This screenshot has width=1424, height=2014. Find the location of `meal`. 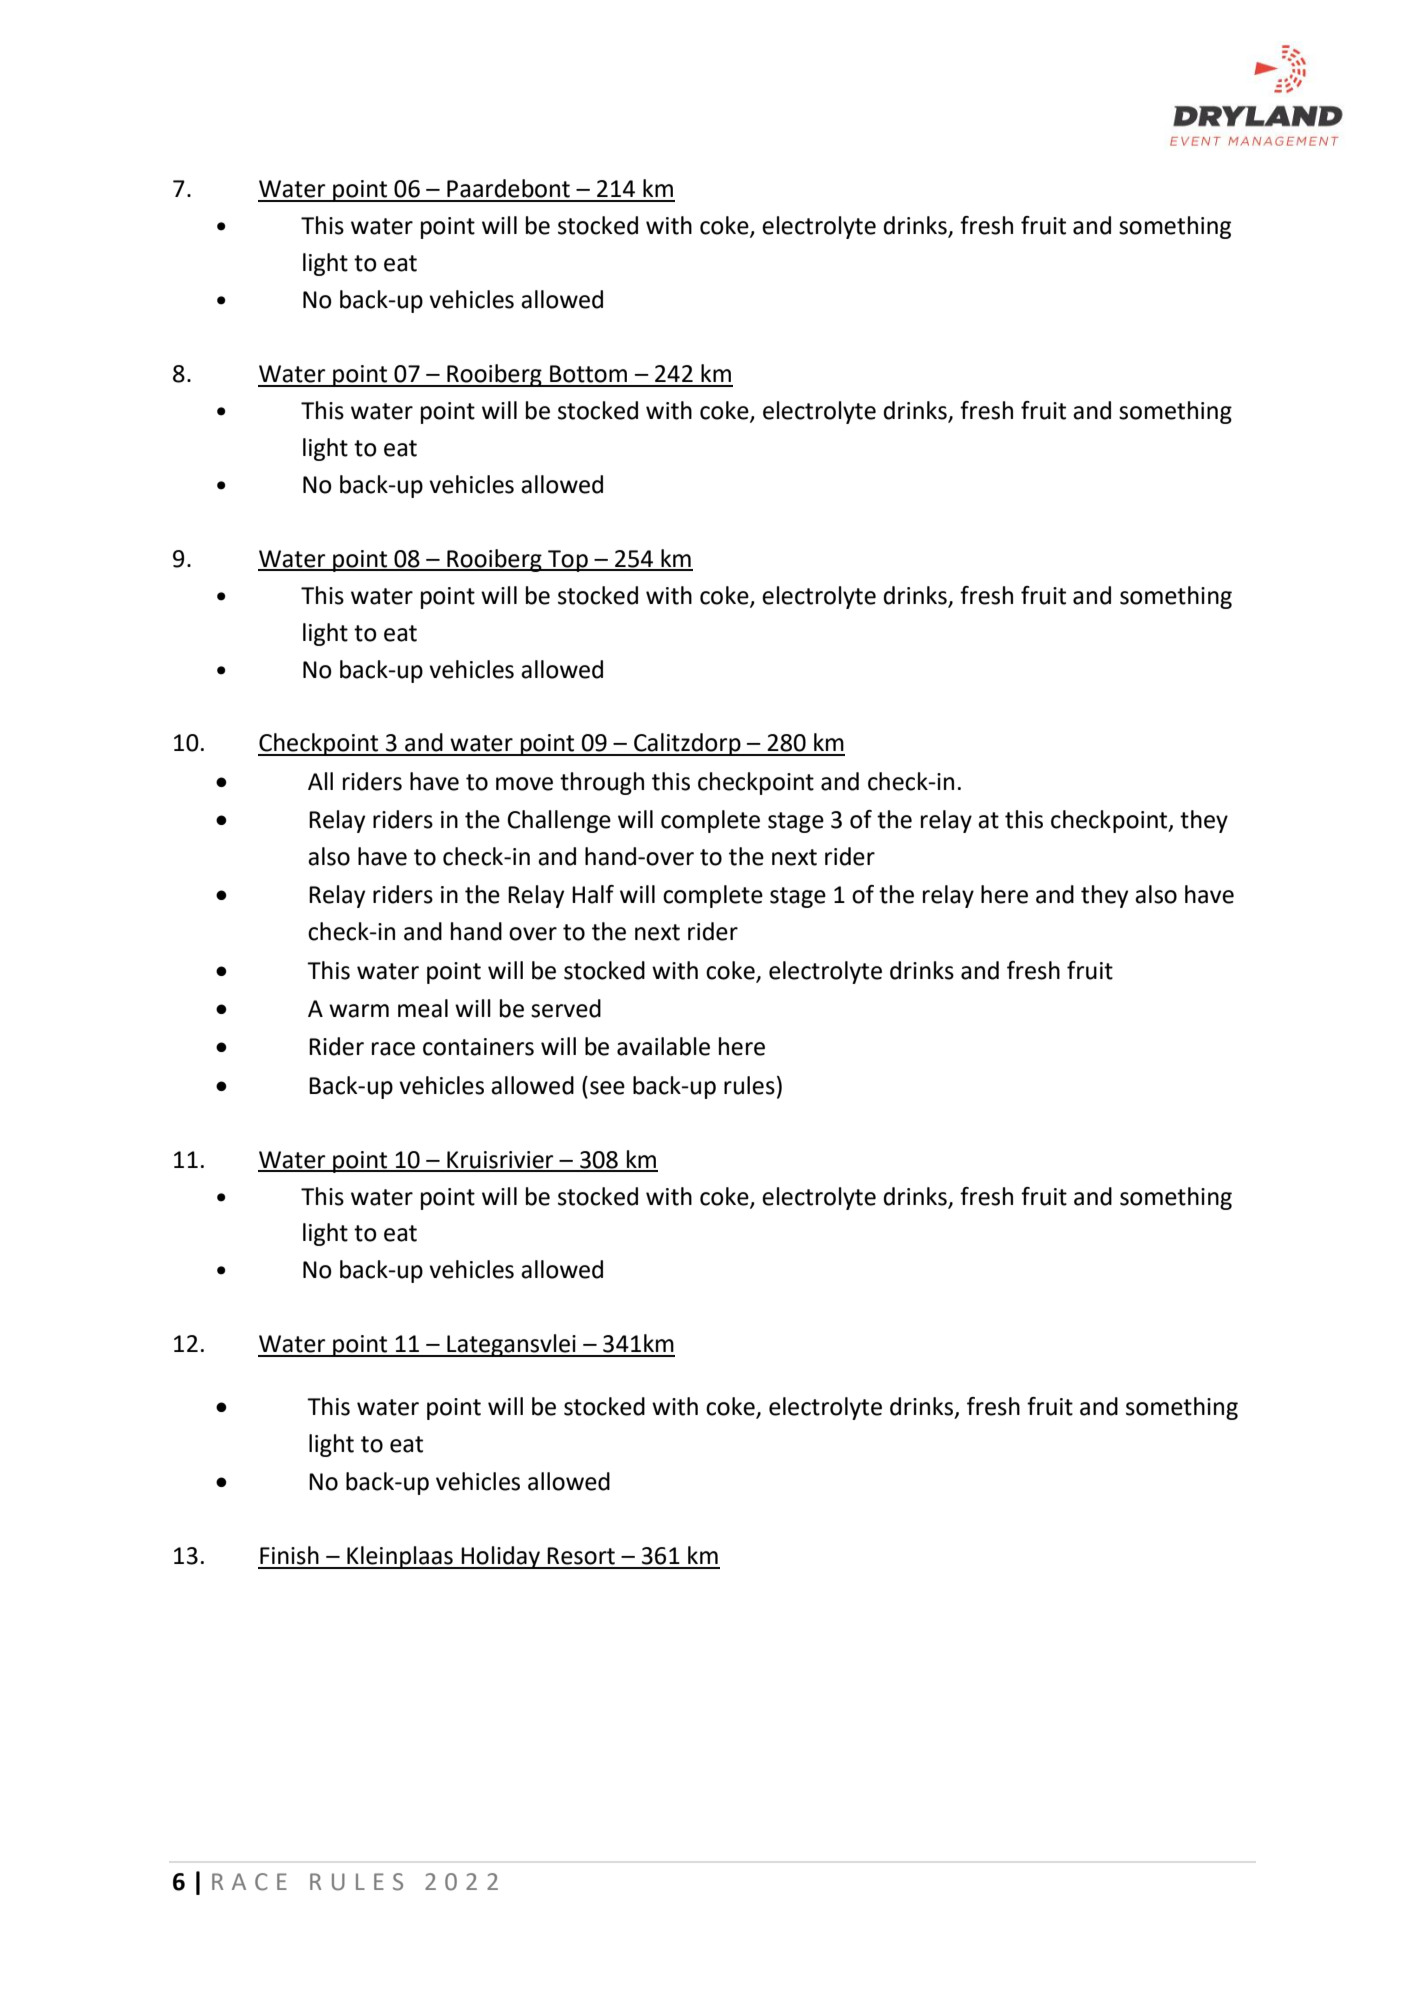

meal is located at coordinates (423, 1008).
